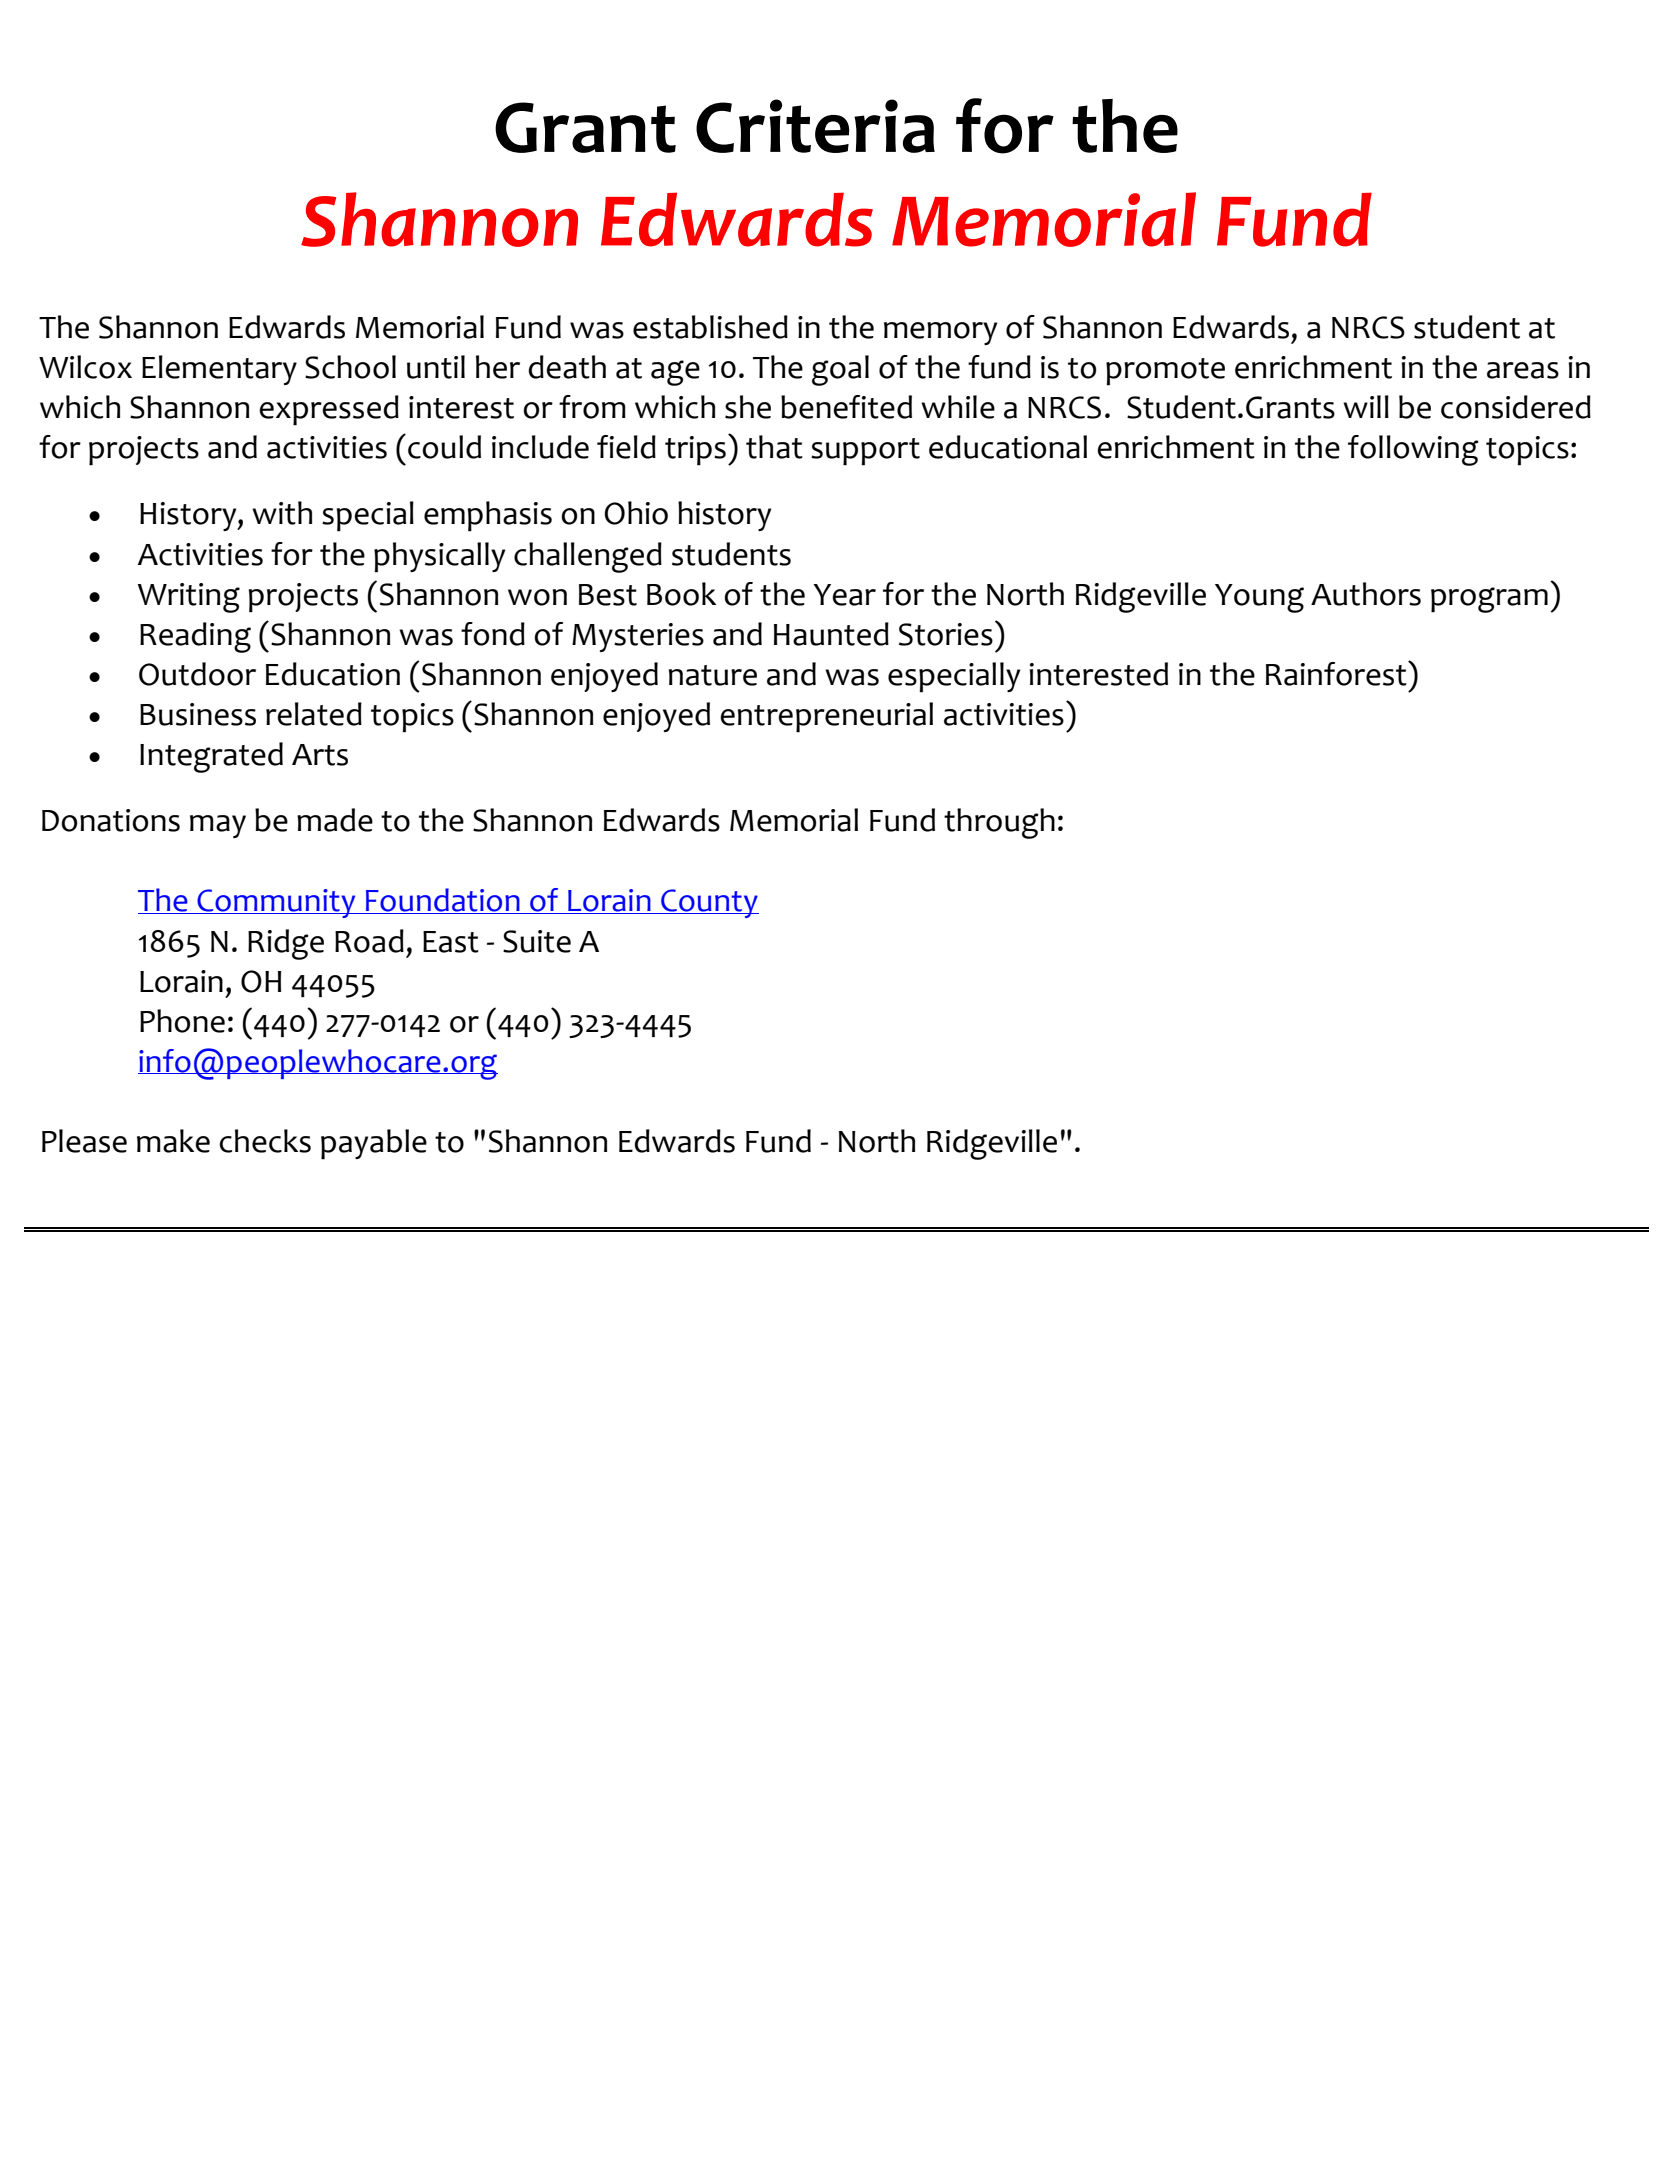  I want to click on Young, so click(1259, 598).
